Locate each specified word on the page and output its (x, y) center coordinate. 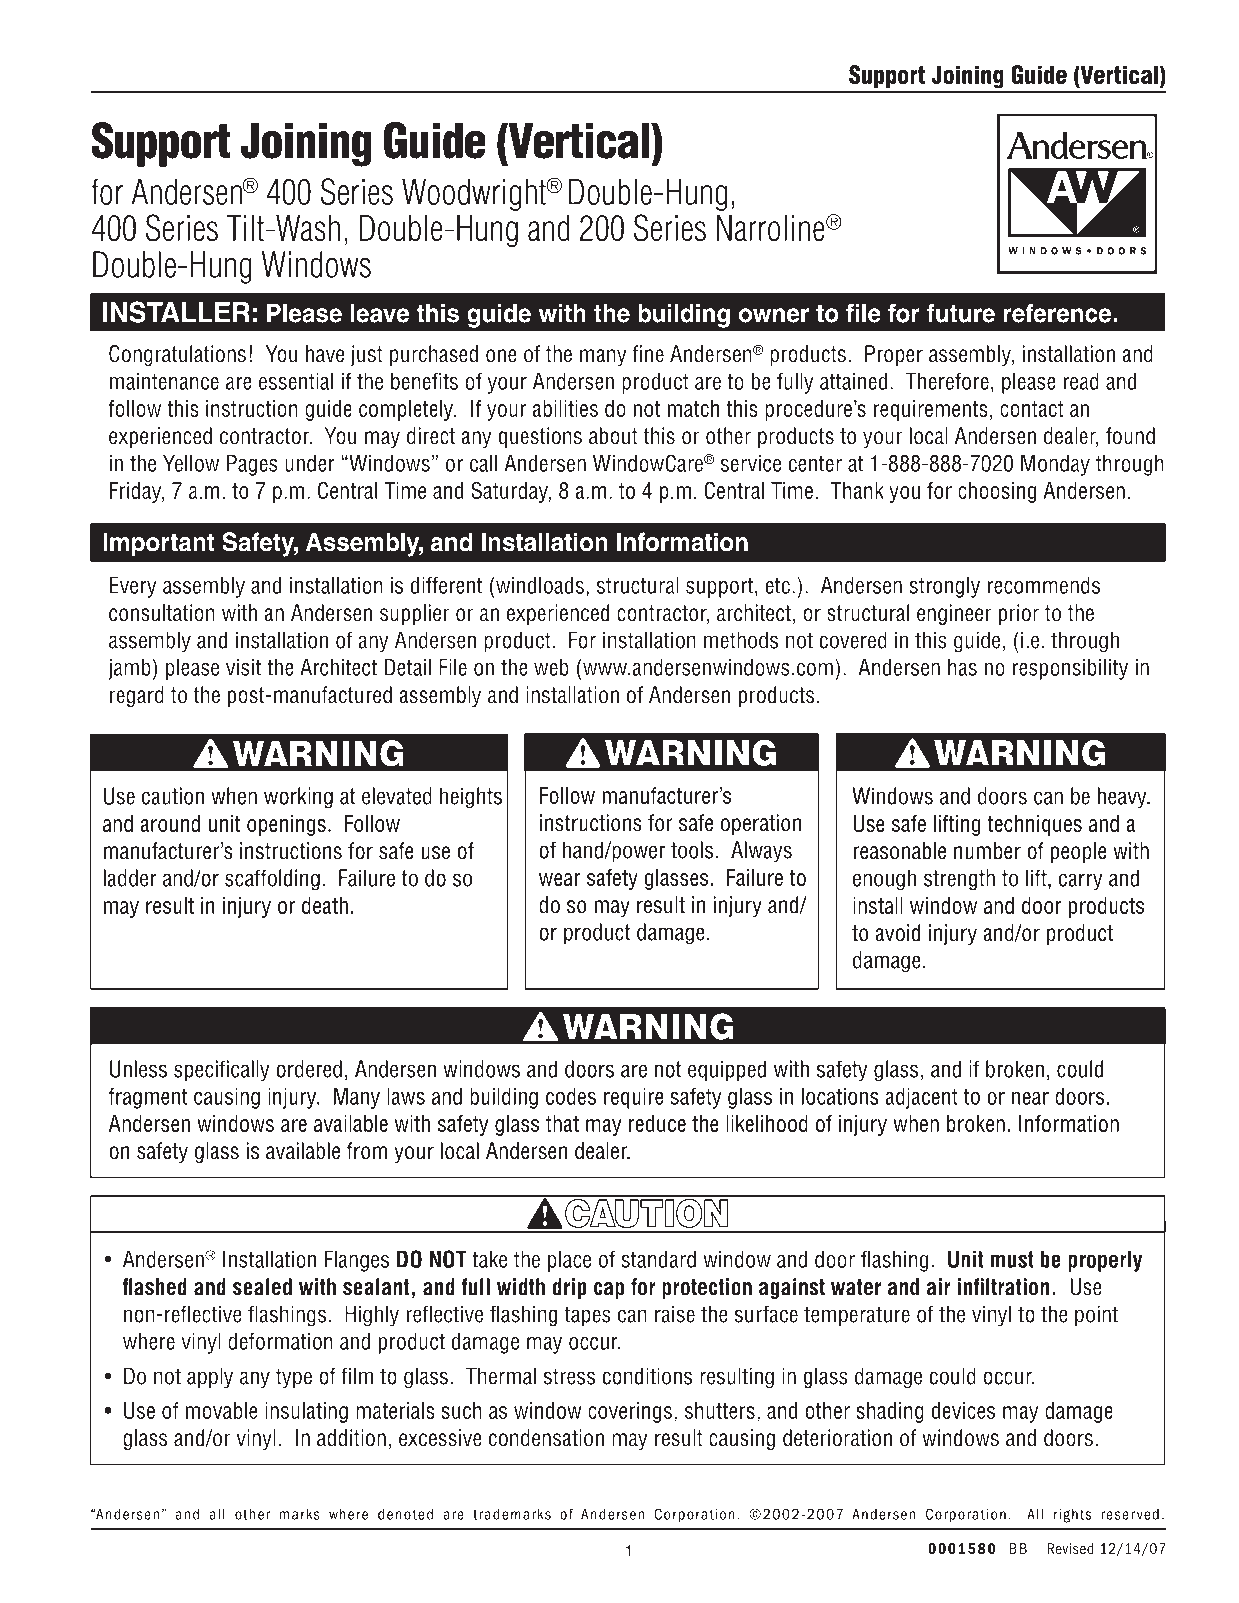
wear (560, 879)
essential (296, 381)
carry (1081, 882)
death (325, 905)
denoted (405, 1514)
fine (648, 354)
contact (1032, 409)
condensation (546, 1438)
